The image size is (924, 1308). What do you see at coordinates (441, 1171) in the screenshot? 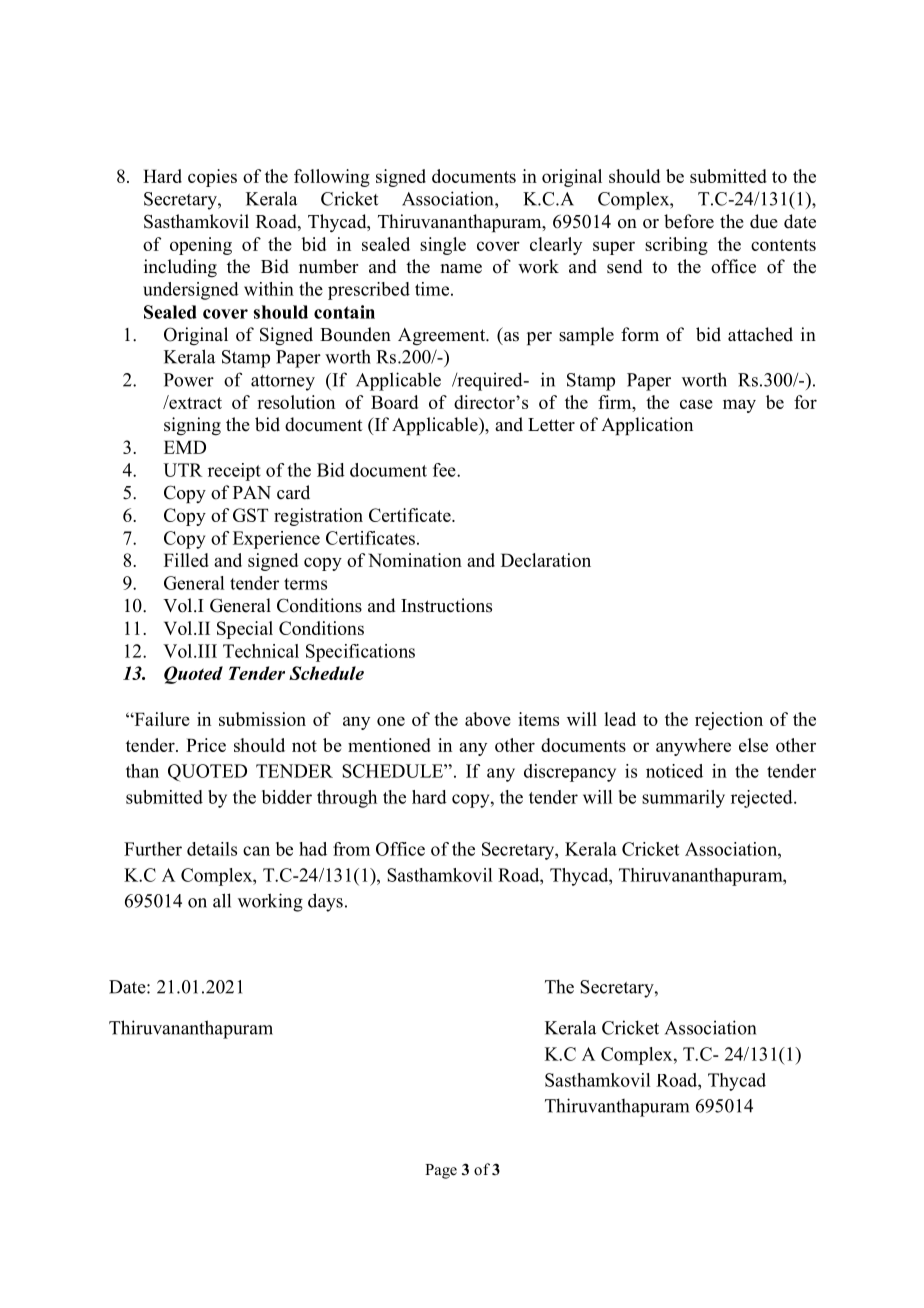
I see `Page` at bounding box center [441, 1171].
